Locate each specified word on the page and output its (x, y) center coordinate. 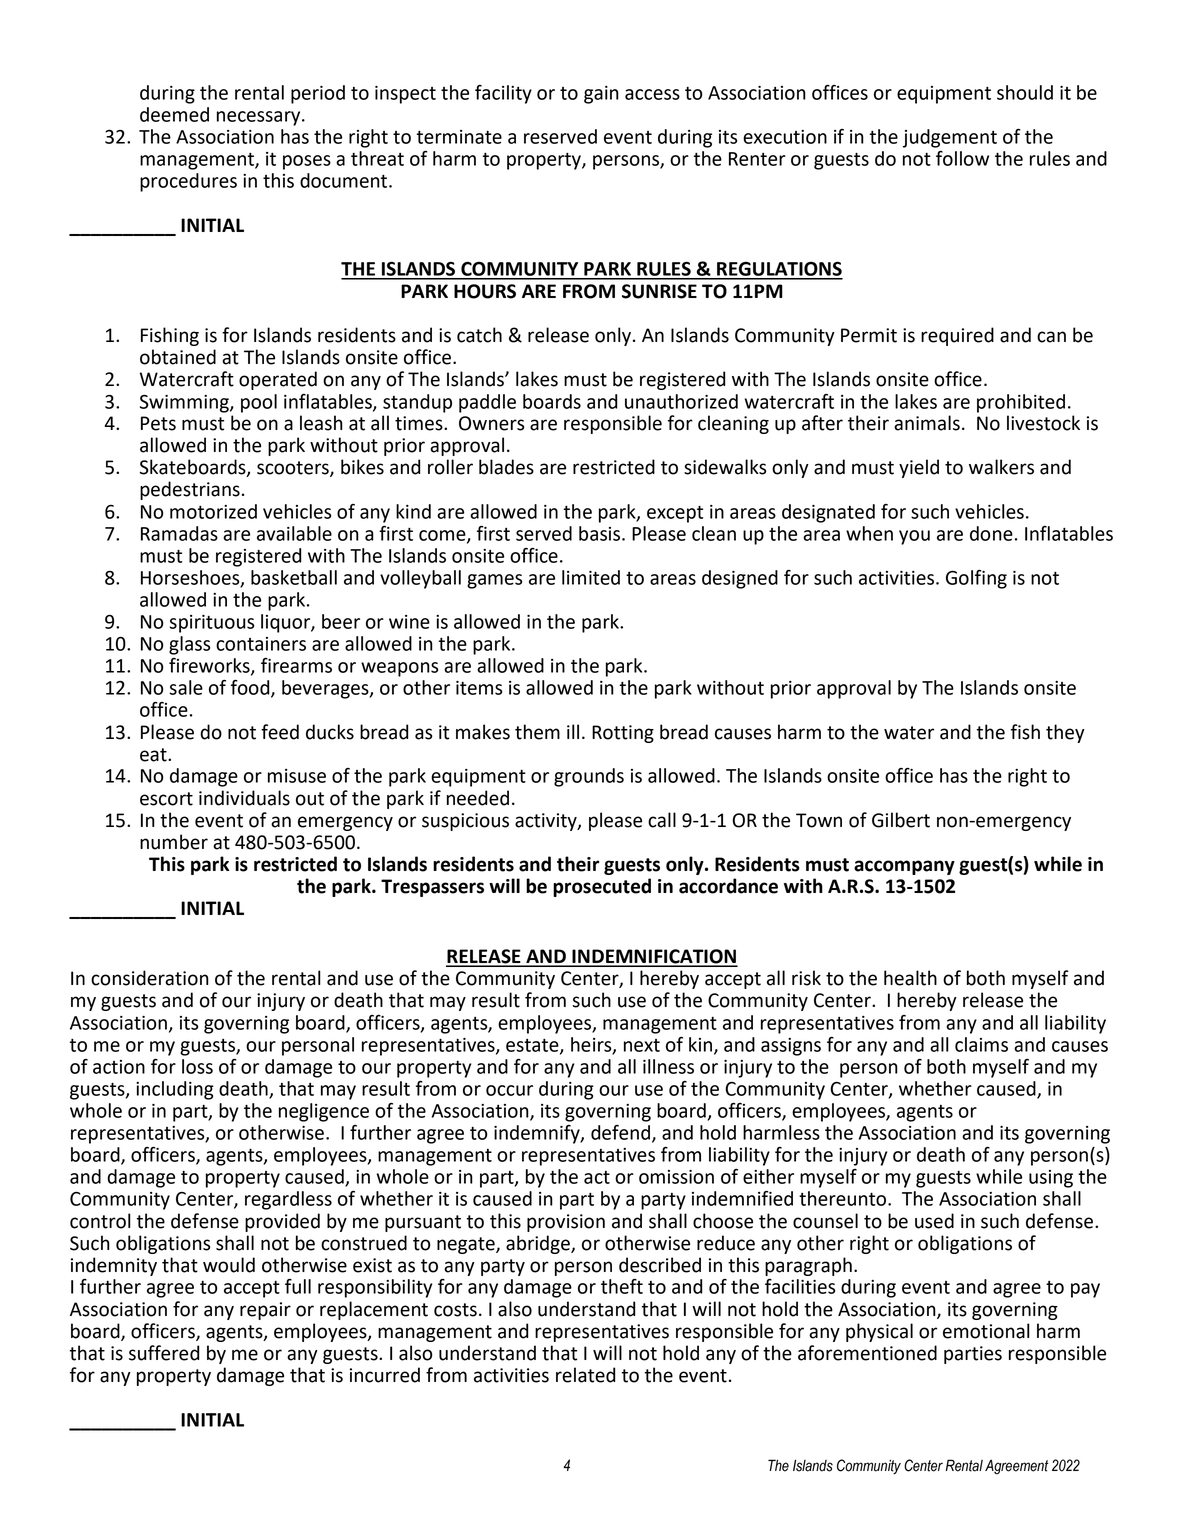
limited (591, 577)
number (174, 842)
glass (189, 645)
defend (622, 1133)
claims (981, 1044)
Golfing (976, 579)
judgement (950, 138)
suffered (164, 1353)
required (957, 336)
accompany (904, 867)
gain (601, 95)
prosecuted (602, 887)
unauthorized (681, 401)
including (175, 1090)
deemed (174, 114)
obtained (178, 357)
